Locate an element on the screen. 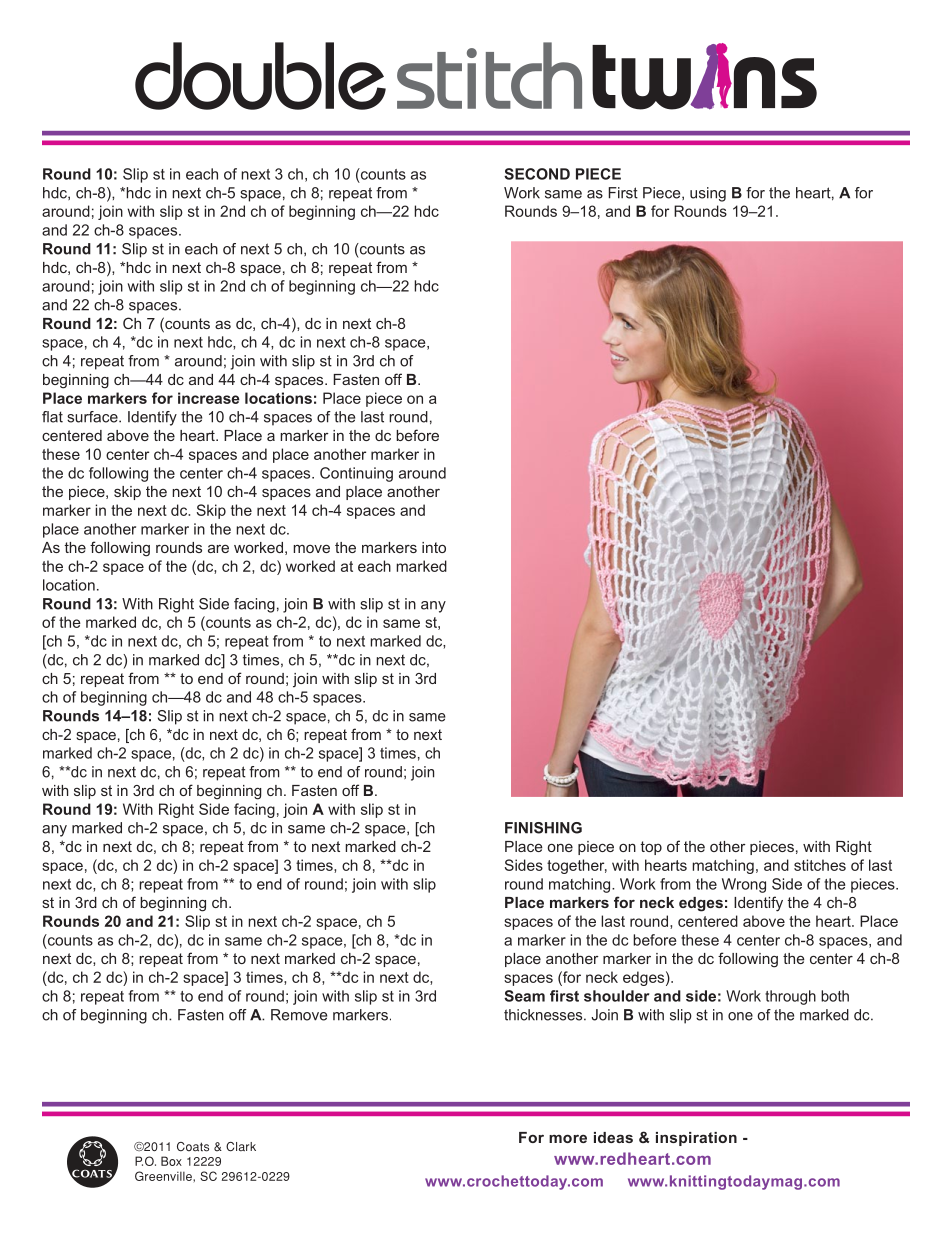 The width and height of the screenshot is (952, 1233). SECOND is located at coordinates (537, 174).
